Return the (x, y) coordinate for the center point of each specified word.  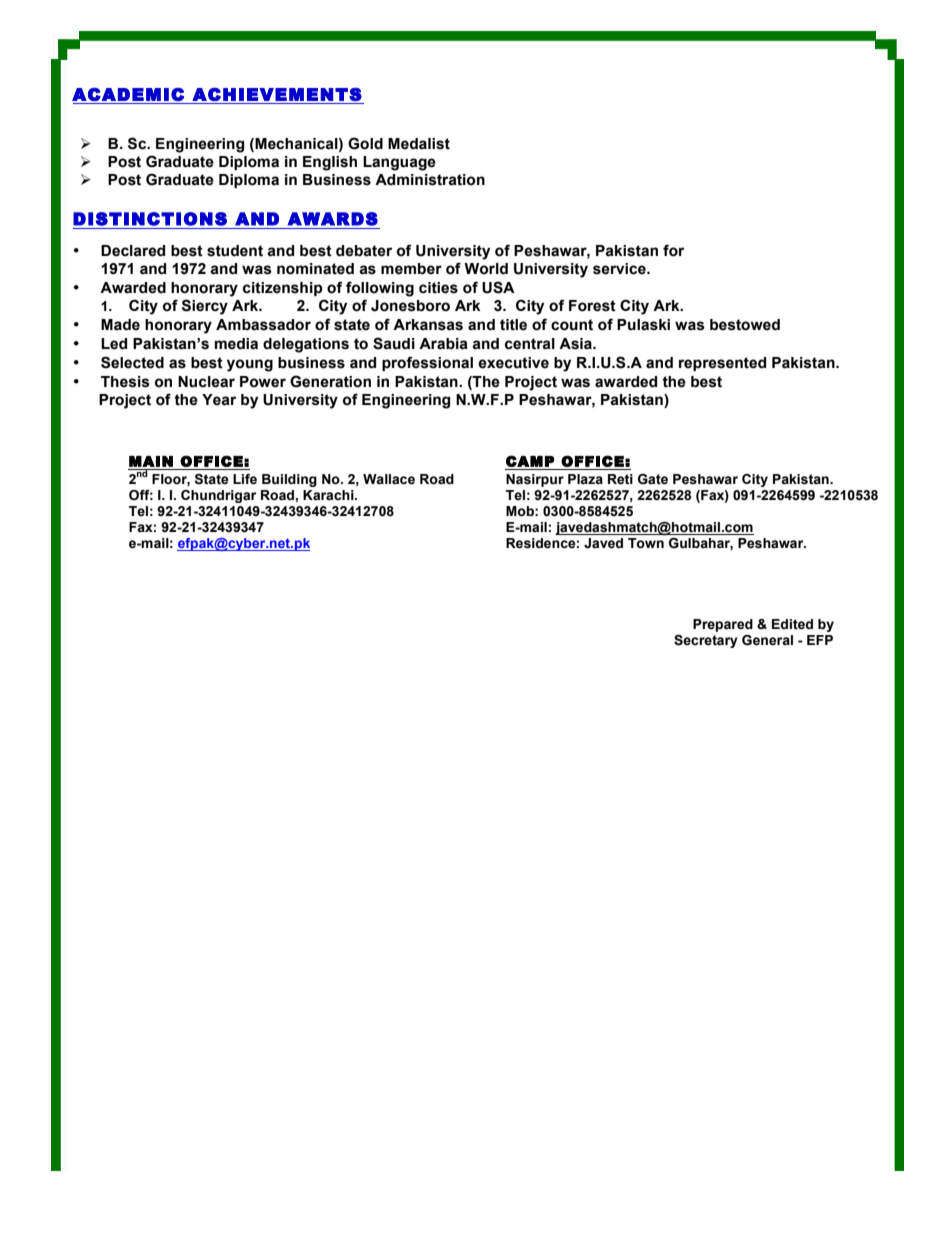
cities (438, 288)
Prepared (723, 625)
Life (245, 479)
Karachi (329, 495)
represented (722, 364)
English (330, 163)
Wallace (389, 479)
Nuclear (206, 382)
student (235, 251)
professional (427, 363)
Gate (653, 479)
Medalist (419, 144)
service (620, 269)
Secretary (706, 641)
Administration (430, 180)
